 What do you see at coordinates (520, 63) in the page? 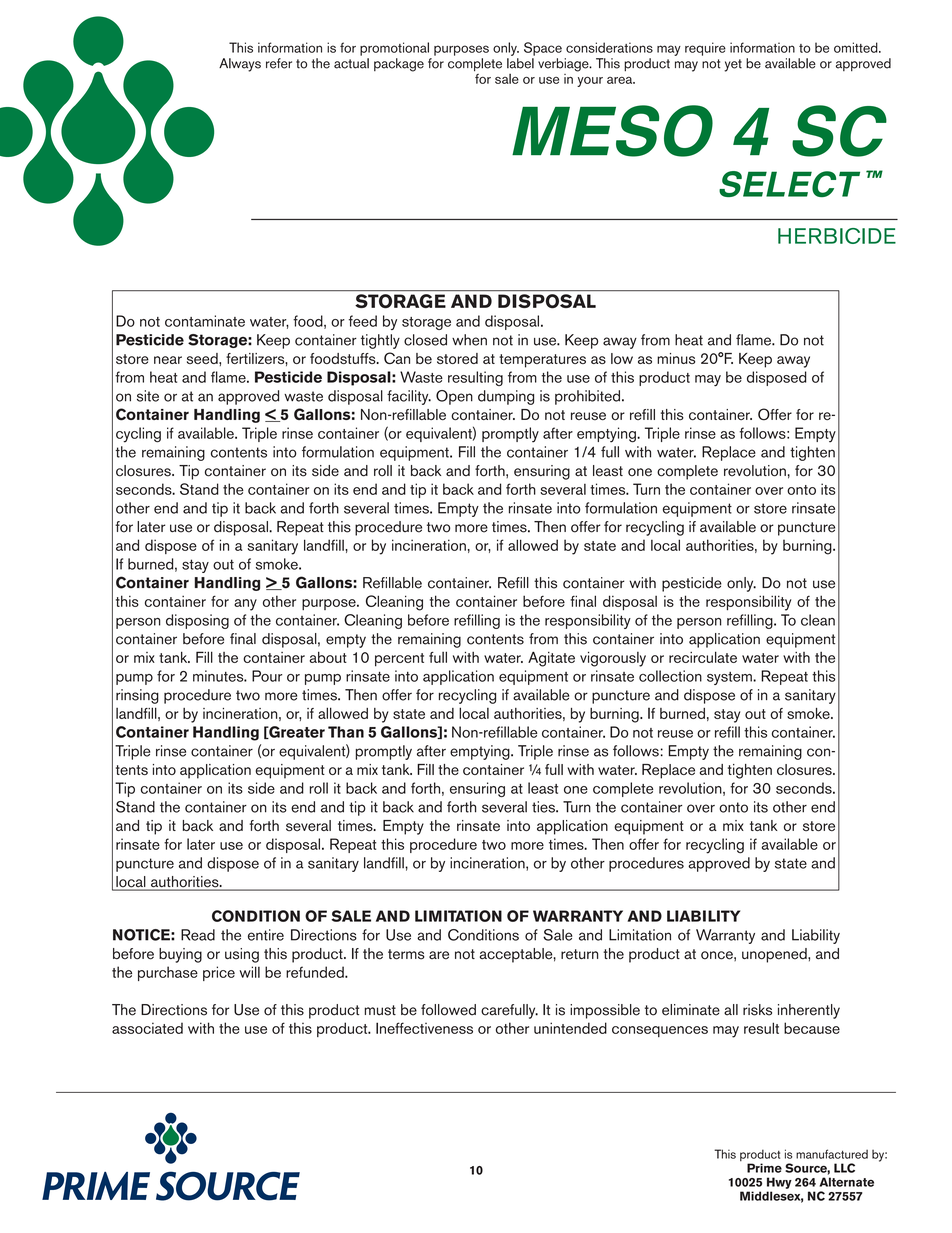
I see `label` at bounding box center [520, 63].
